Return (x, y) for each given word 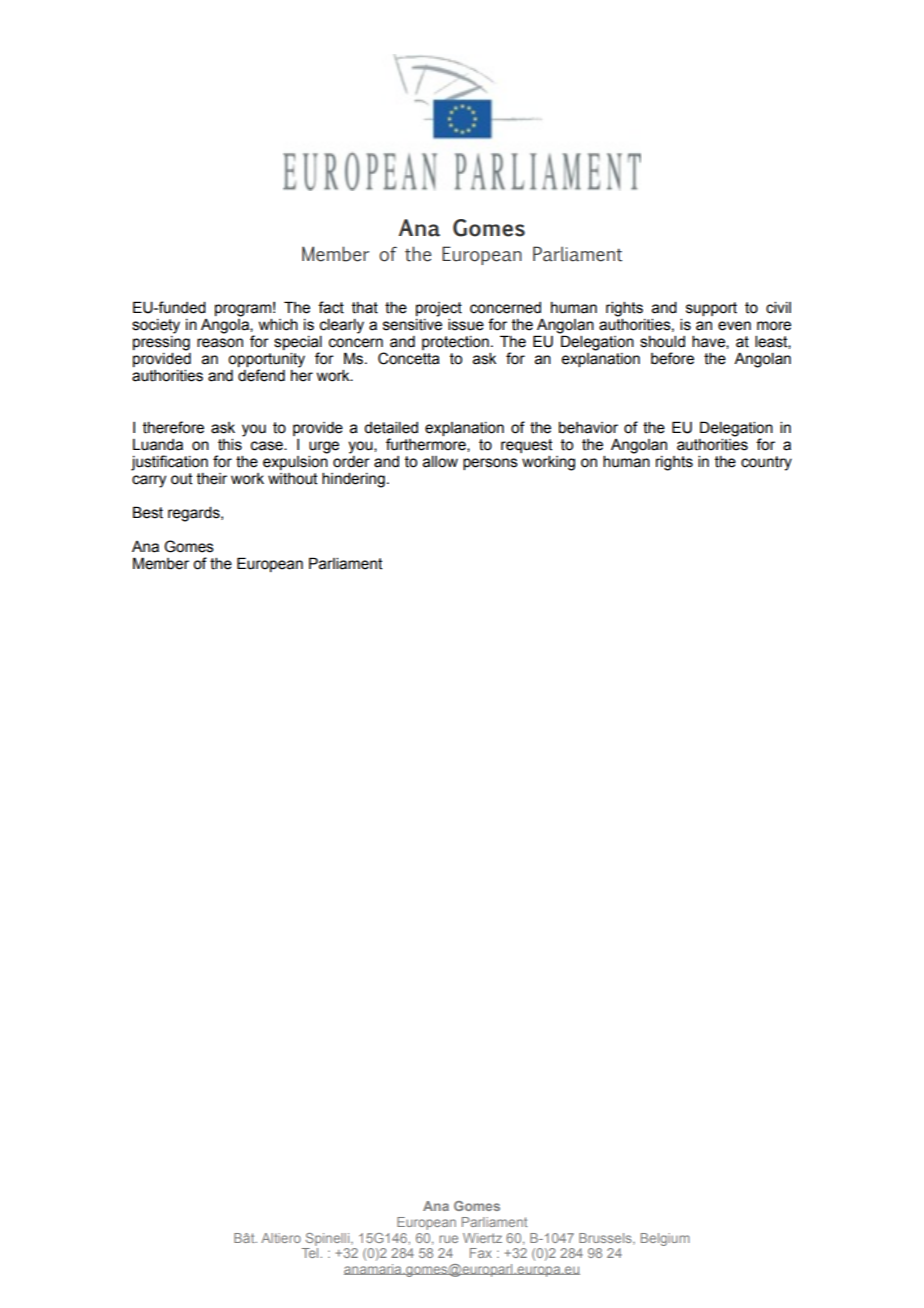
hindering (353, 480)
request (527, 446)
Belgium (665, 1239)
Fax (481, 1253)
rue (448, 1239)
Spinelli (329, 1239)
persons (490, 464)
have (709, 342)
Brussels (606, 1239)
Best (148, 512)
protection (455, 343)
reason (220, 343)
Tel (311, 1253)
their (212, 479)
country (766, 463)
